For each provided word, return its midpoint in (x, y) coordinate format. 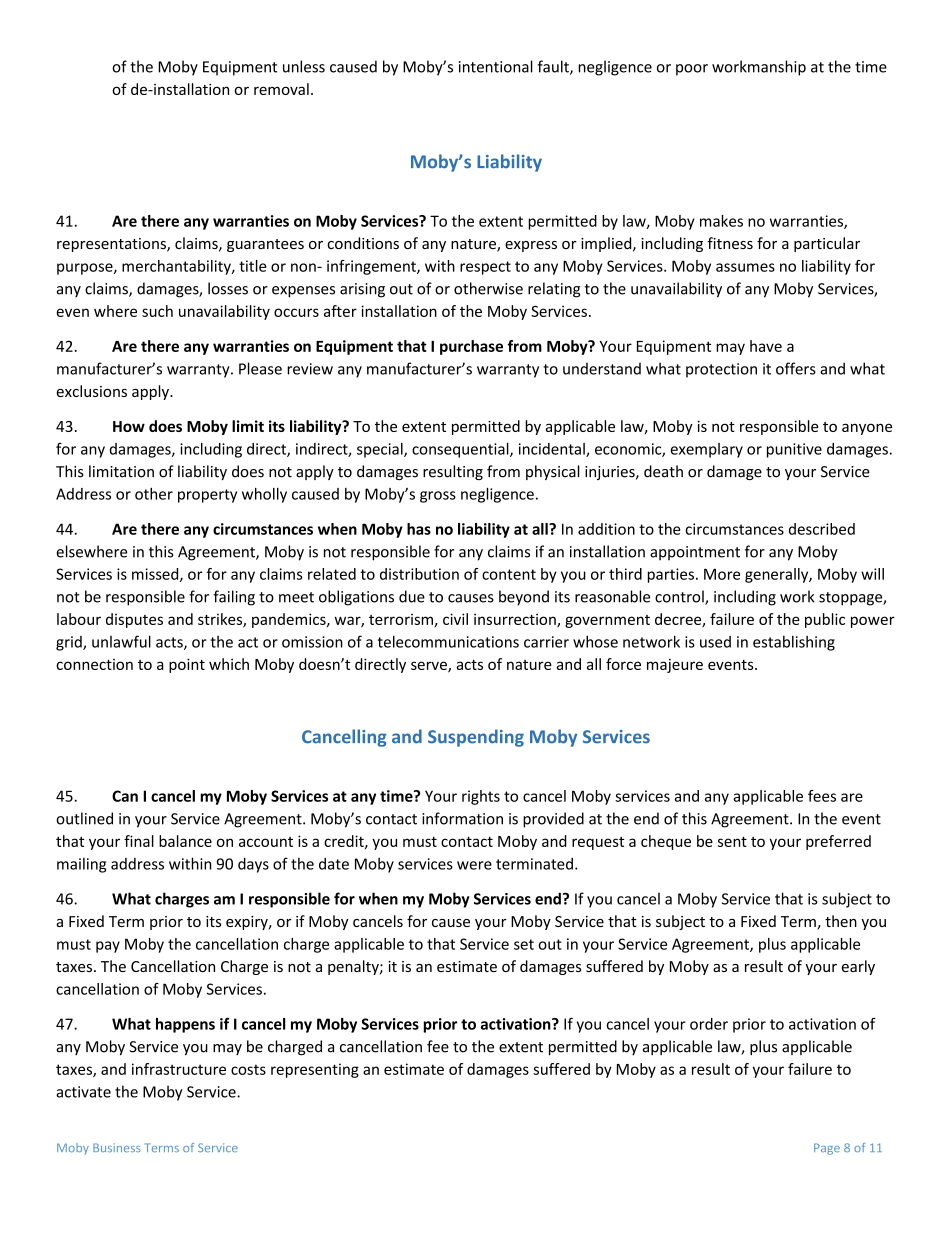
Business (116, 1147)
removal (281, 89)
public (825, 620)
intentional (496, 66)
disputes (134, 620)
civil (455, 619)
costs (248, 1069)
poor (692, 70)
